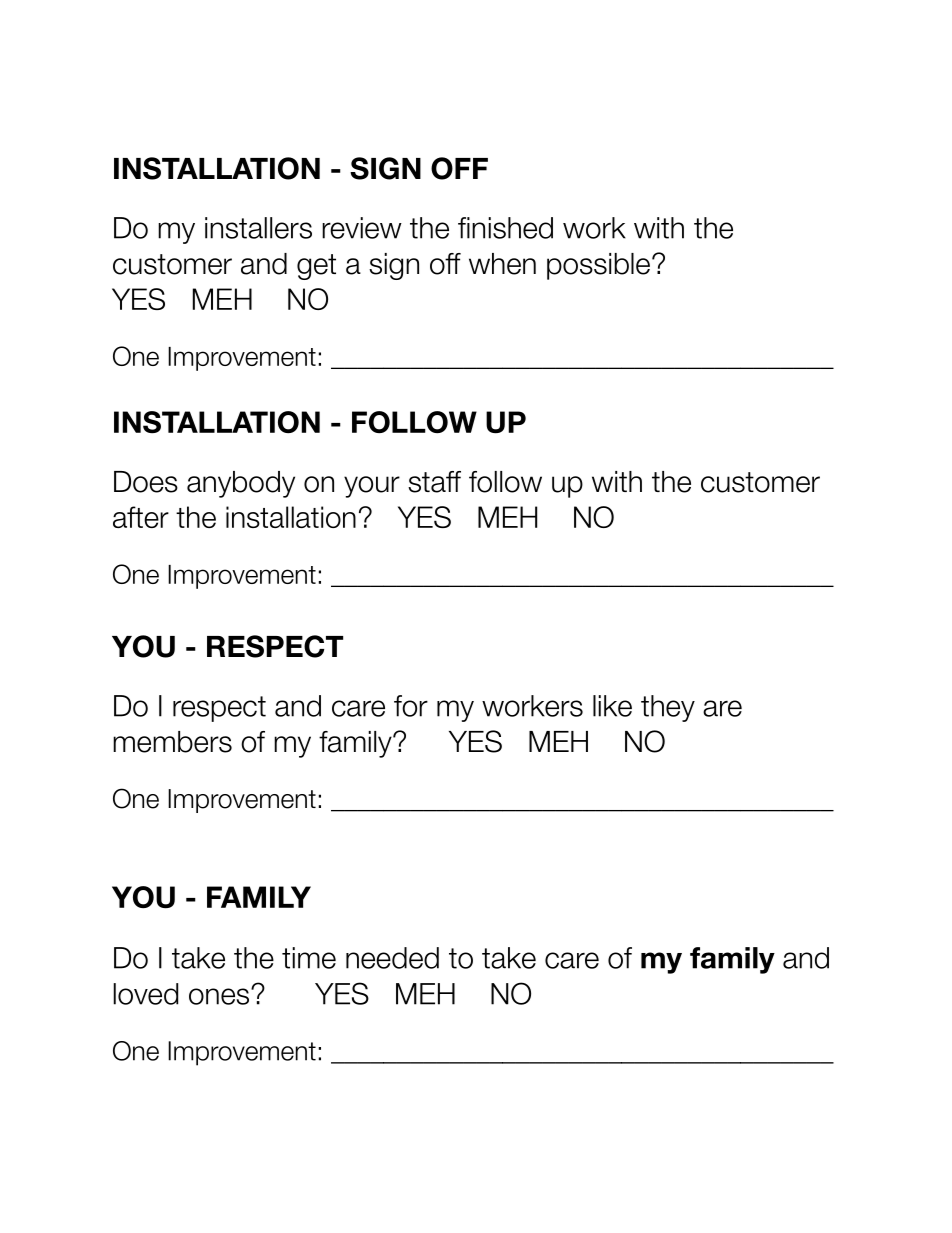 This document has height=1233, width=952. Describe the element at coordinates (362, 228) in the document. I see `review` at that location.
